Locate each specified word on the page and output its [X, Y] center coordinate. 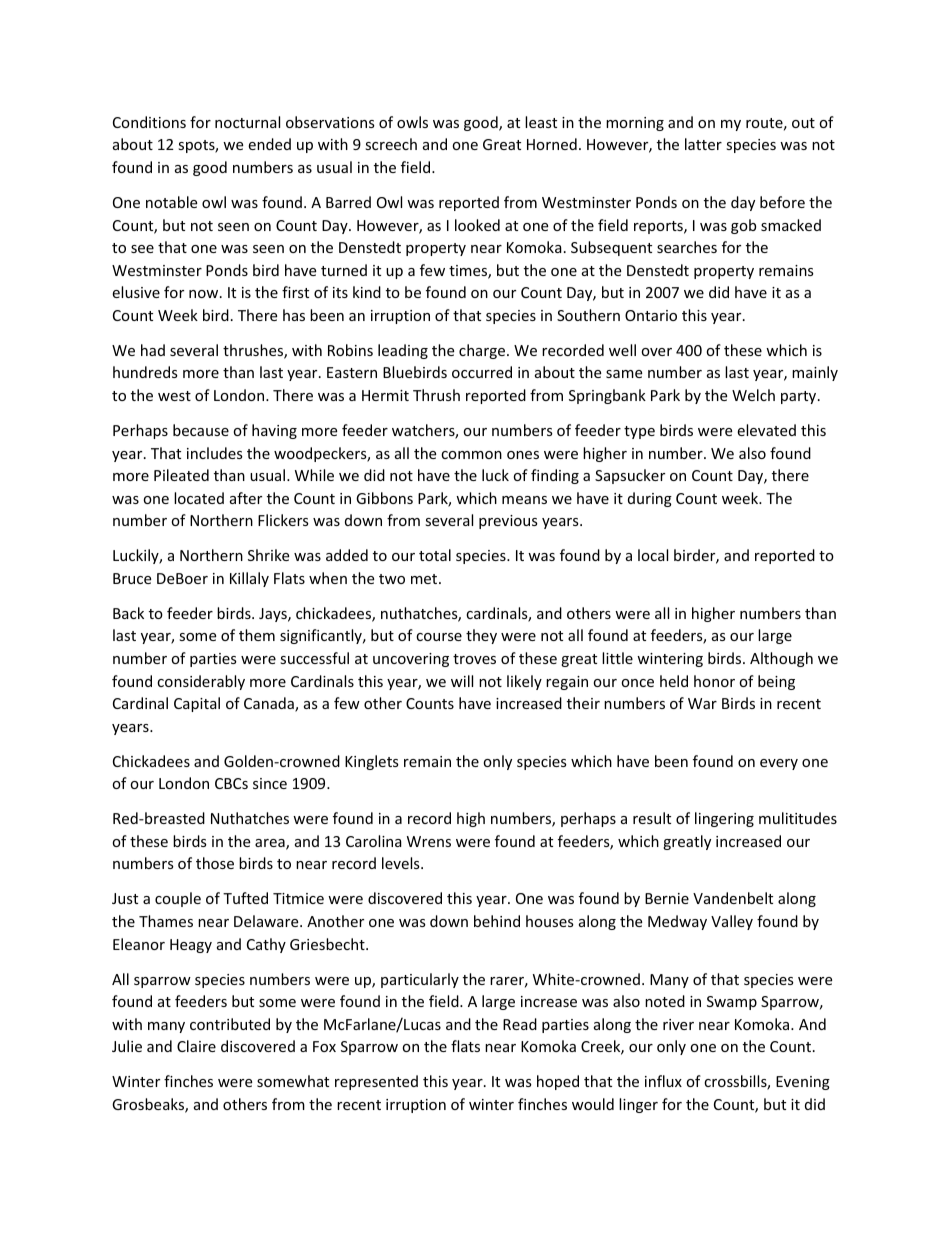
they [481, 636]
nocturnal [247, 122]
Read [520, 1024]
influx [663, 1081]
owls [412, 122]
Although [781, 659]
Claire [196, 1046]
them [257, 635]
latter [703, 144]
